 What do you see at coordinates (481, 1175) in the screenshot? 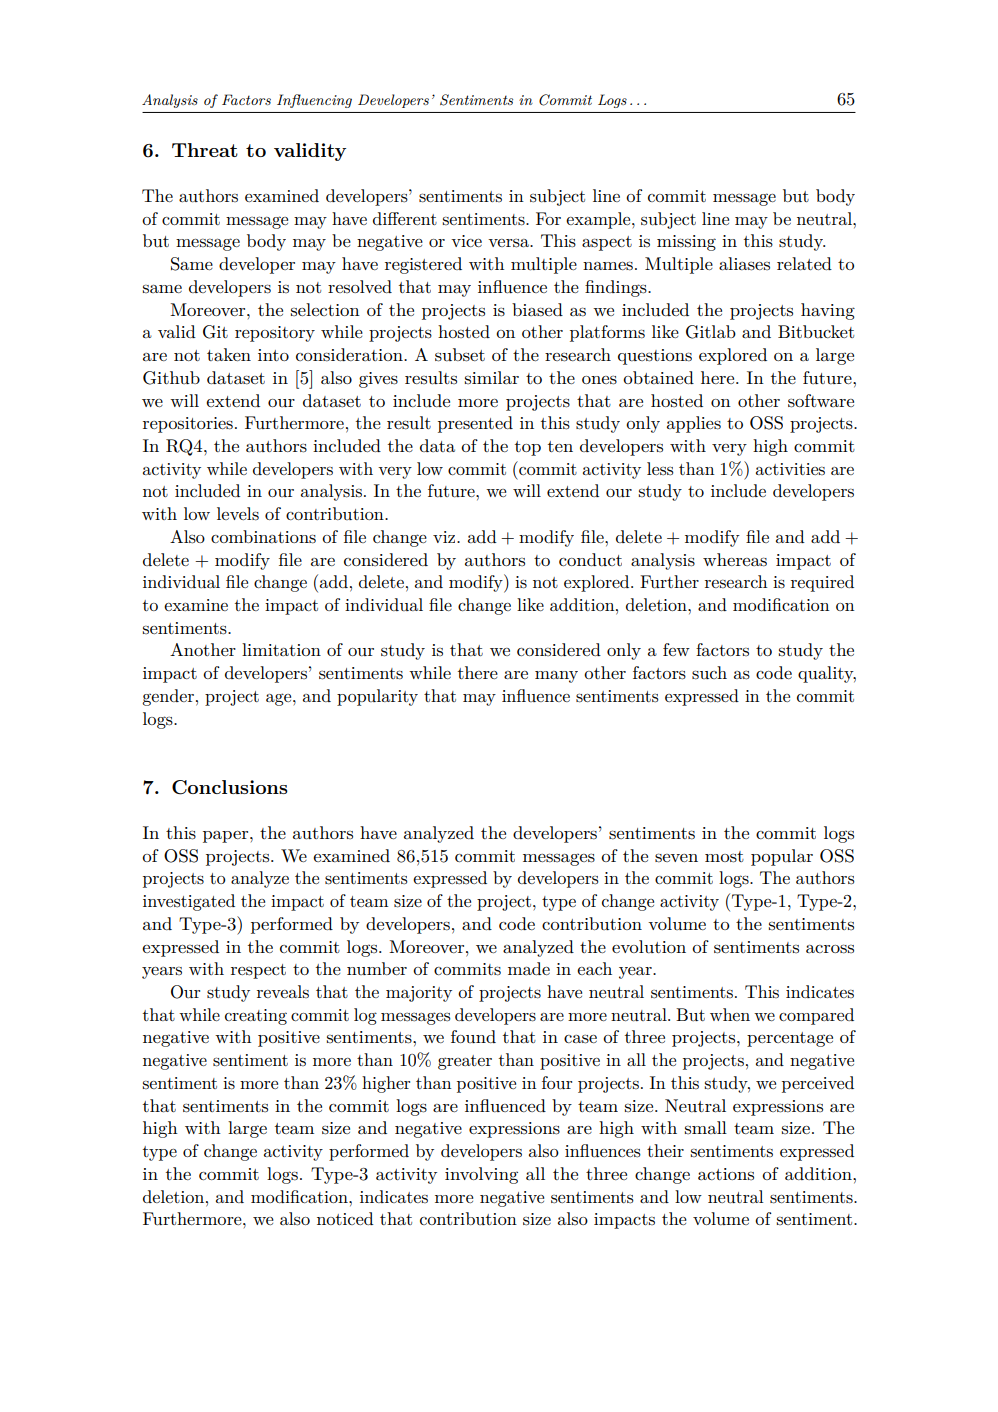
I see `involving` at bounding box center [481, 1175].
